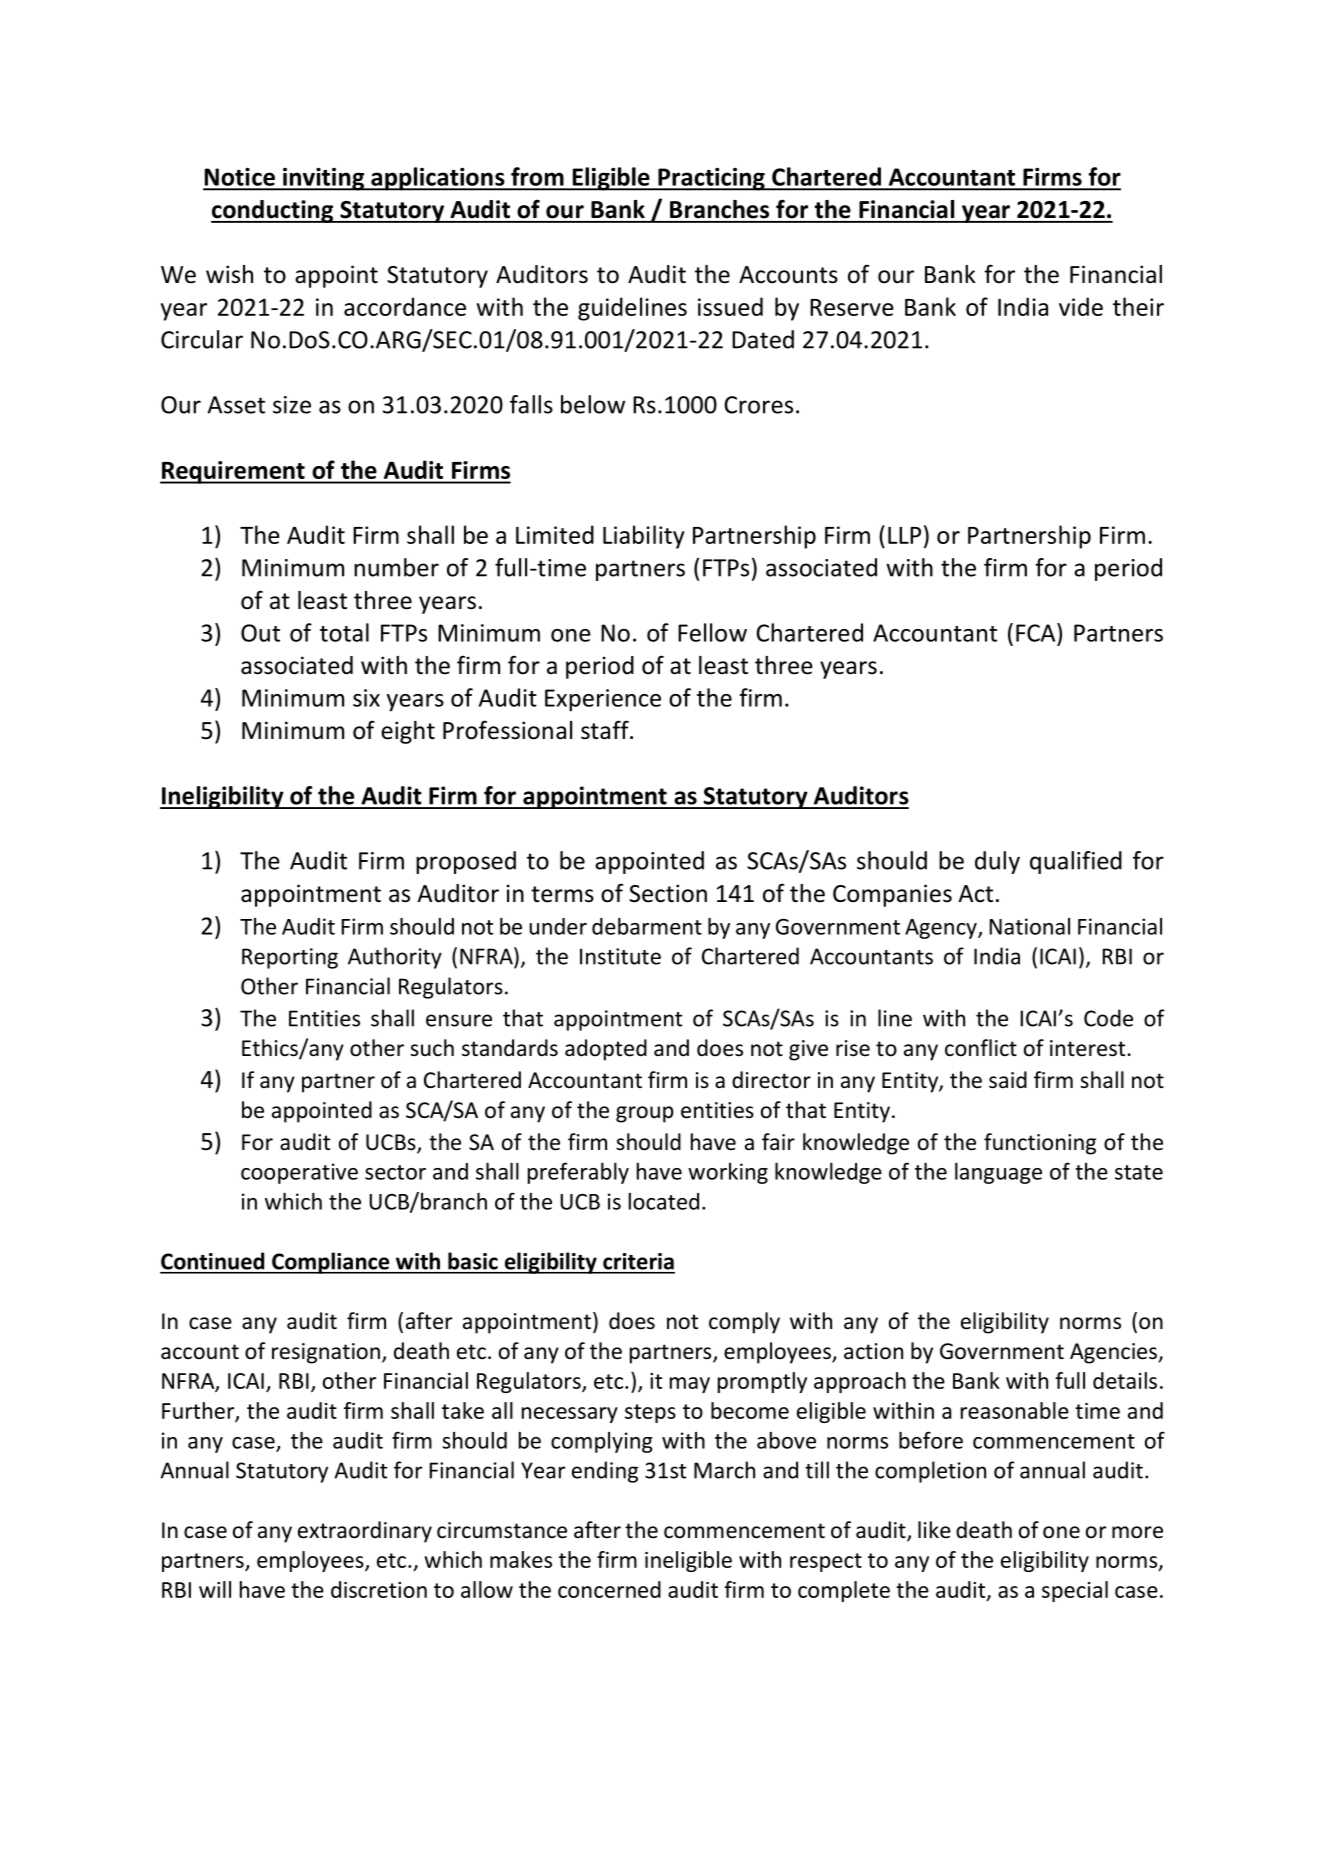 The width and height of the image is (1324, 1872). What do you see at coordinates (668, 893) in the image?
I see `Section` at bounding box center [668, 893].
